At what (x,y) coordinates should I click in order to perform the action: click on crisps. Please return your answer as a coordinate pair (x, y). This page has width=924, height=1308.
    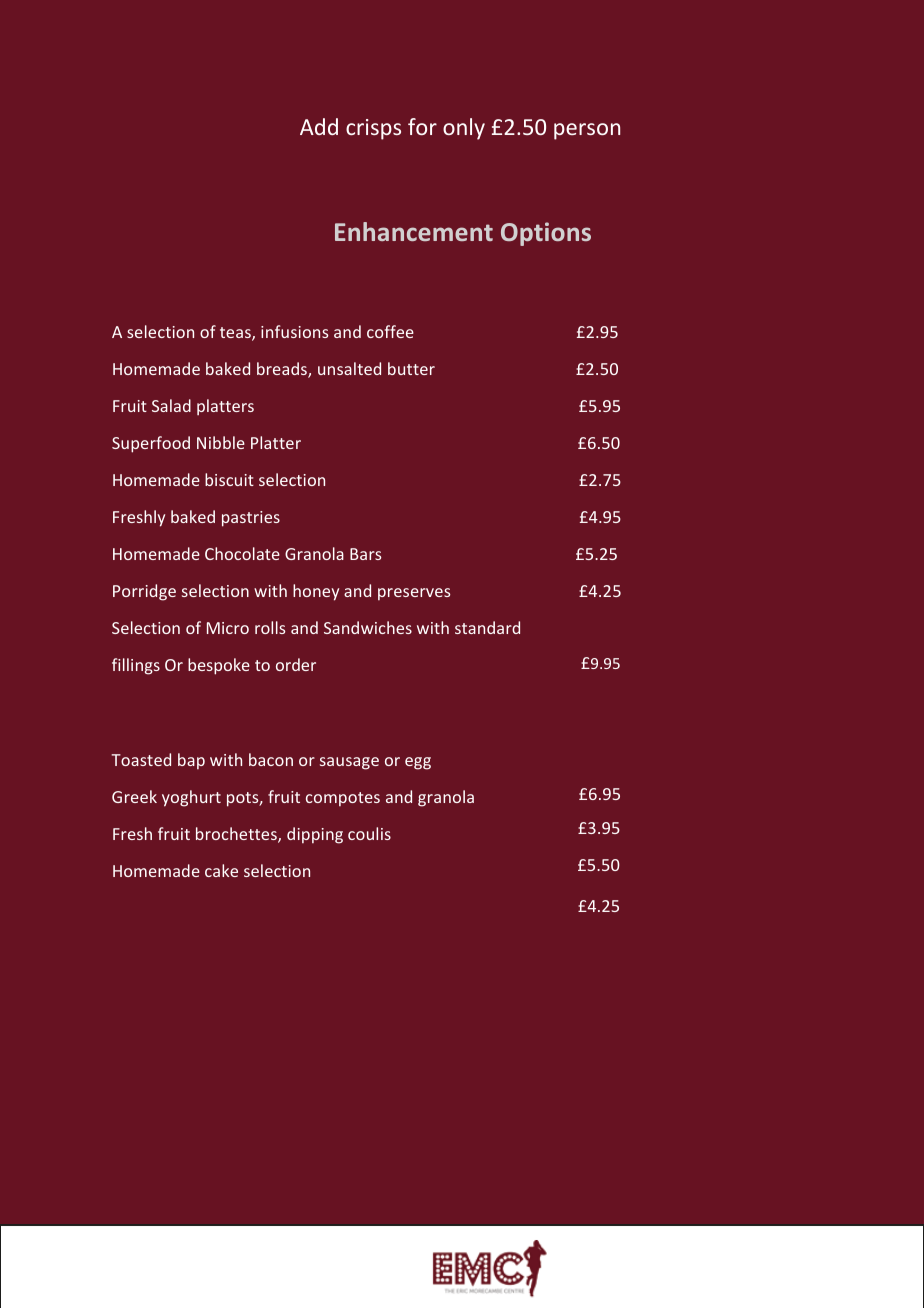
    Looking at the image, I should click on (373, 129).
